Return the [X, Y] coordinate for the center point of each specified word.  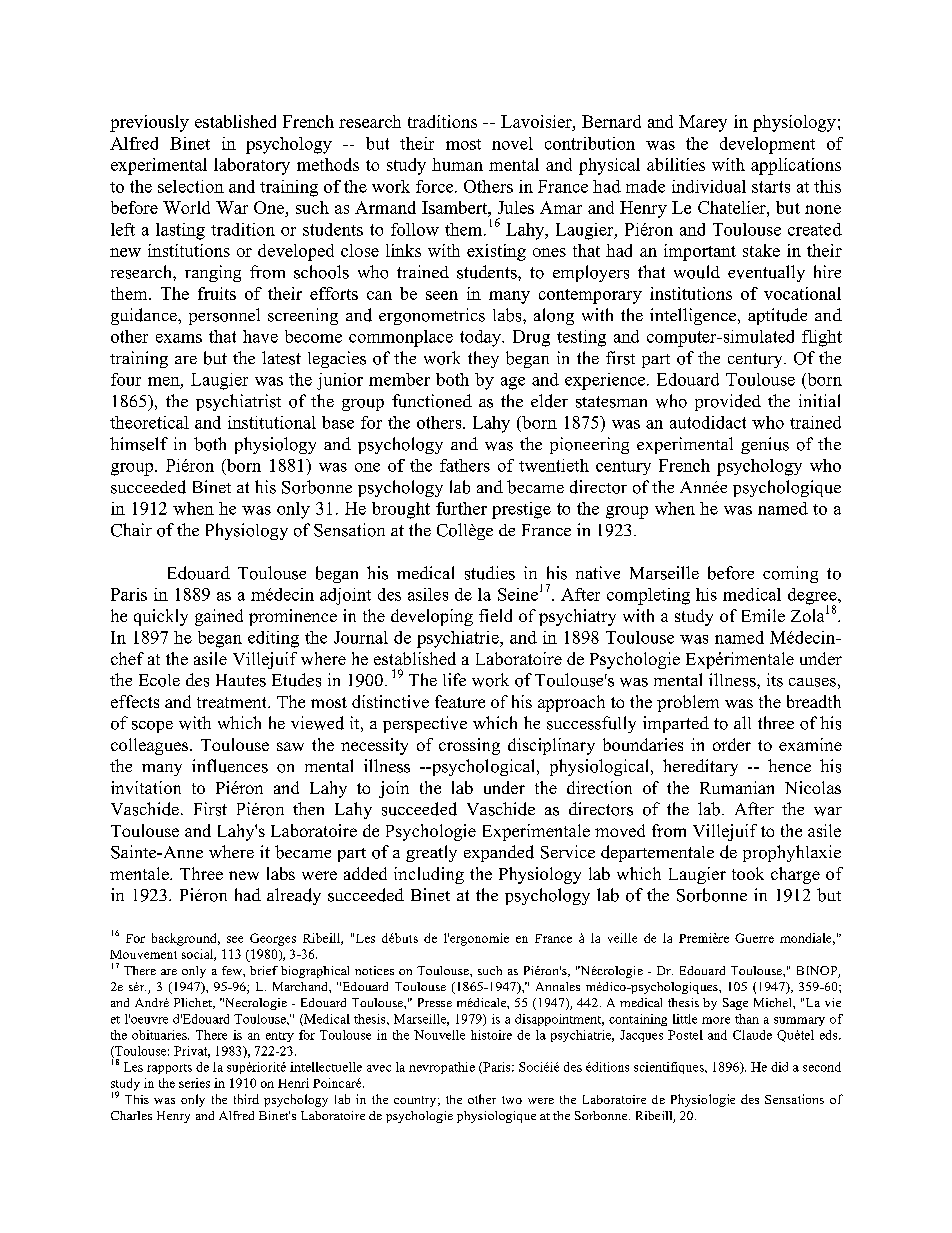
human [457, 164]
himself [139, 444]
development [767, 145]
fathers [465, 465]
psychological [483, 767]
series [194, 1083]
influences [230, 766]
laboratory [252, 166]
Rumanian [737, 787]
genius [765, 445]
